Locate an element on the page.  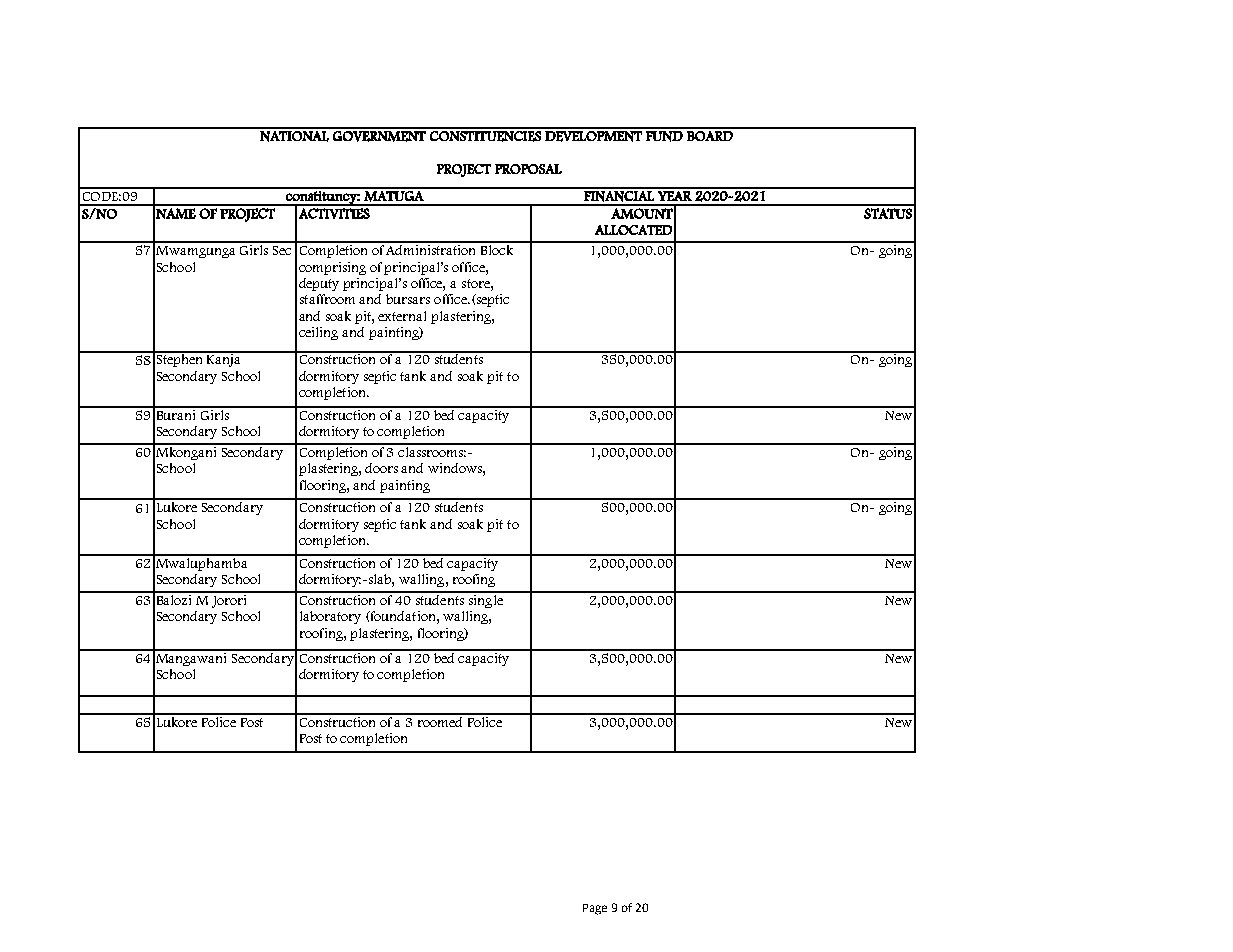
comprising is located at coordinates (332, 268).
